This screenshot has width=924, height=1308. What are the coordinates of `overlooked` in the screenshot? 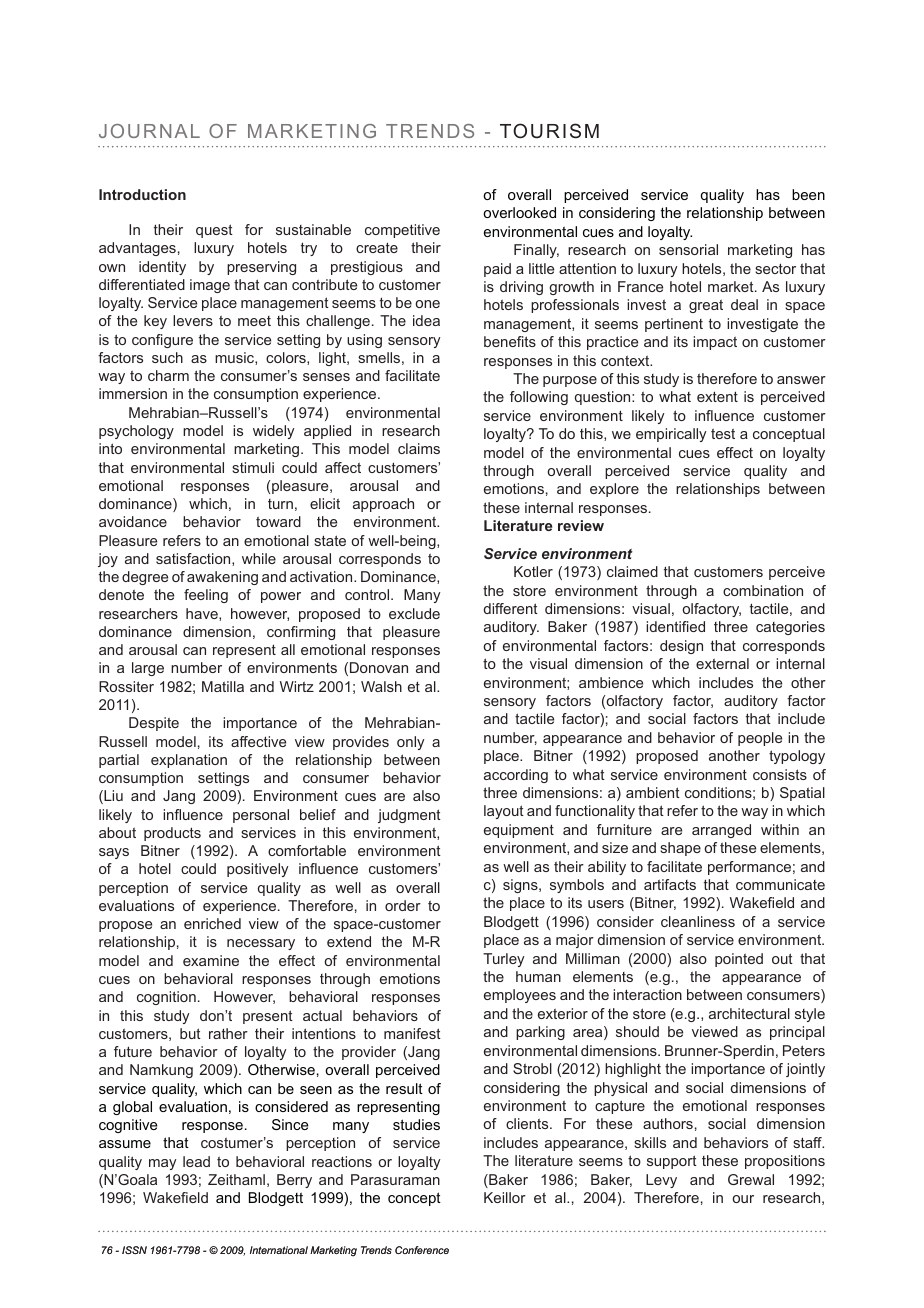 It's located at (519, 212).
